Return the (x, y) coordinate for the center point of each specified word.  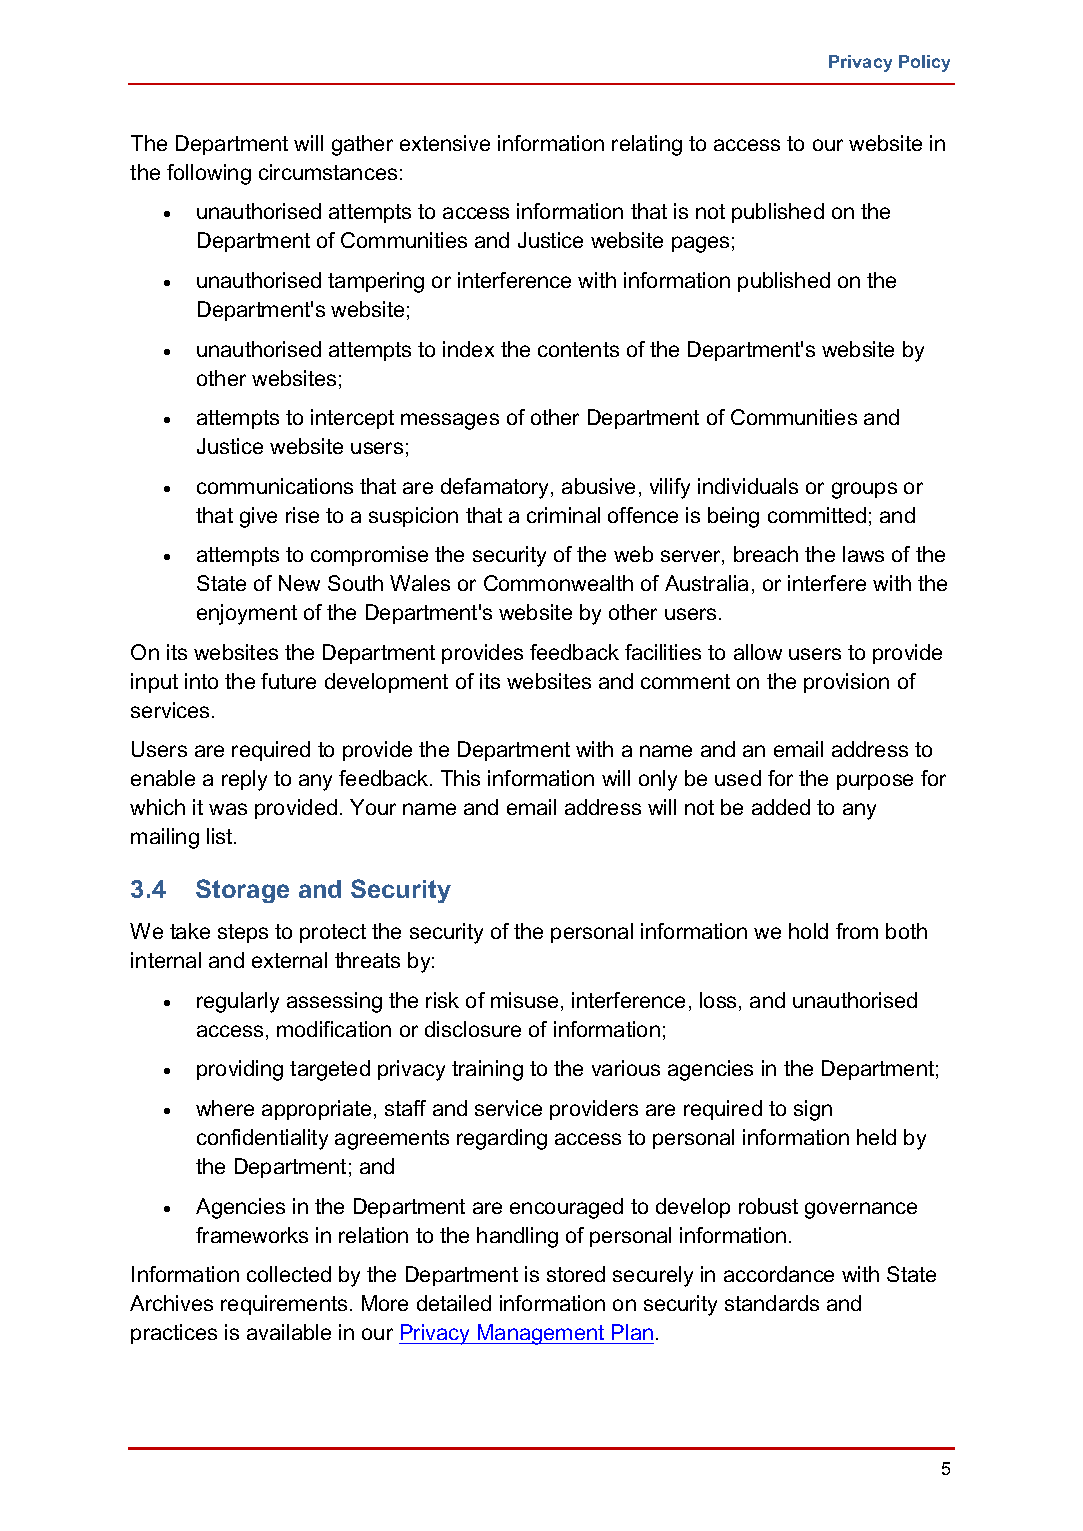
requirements (284, 1305)
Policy (924, 63)
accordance (779, 1274)
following (209, 174)
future (288, 681)
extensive (445, 143)
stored (576, 1274)
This (460, 778)
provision (846, 683)
